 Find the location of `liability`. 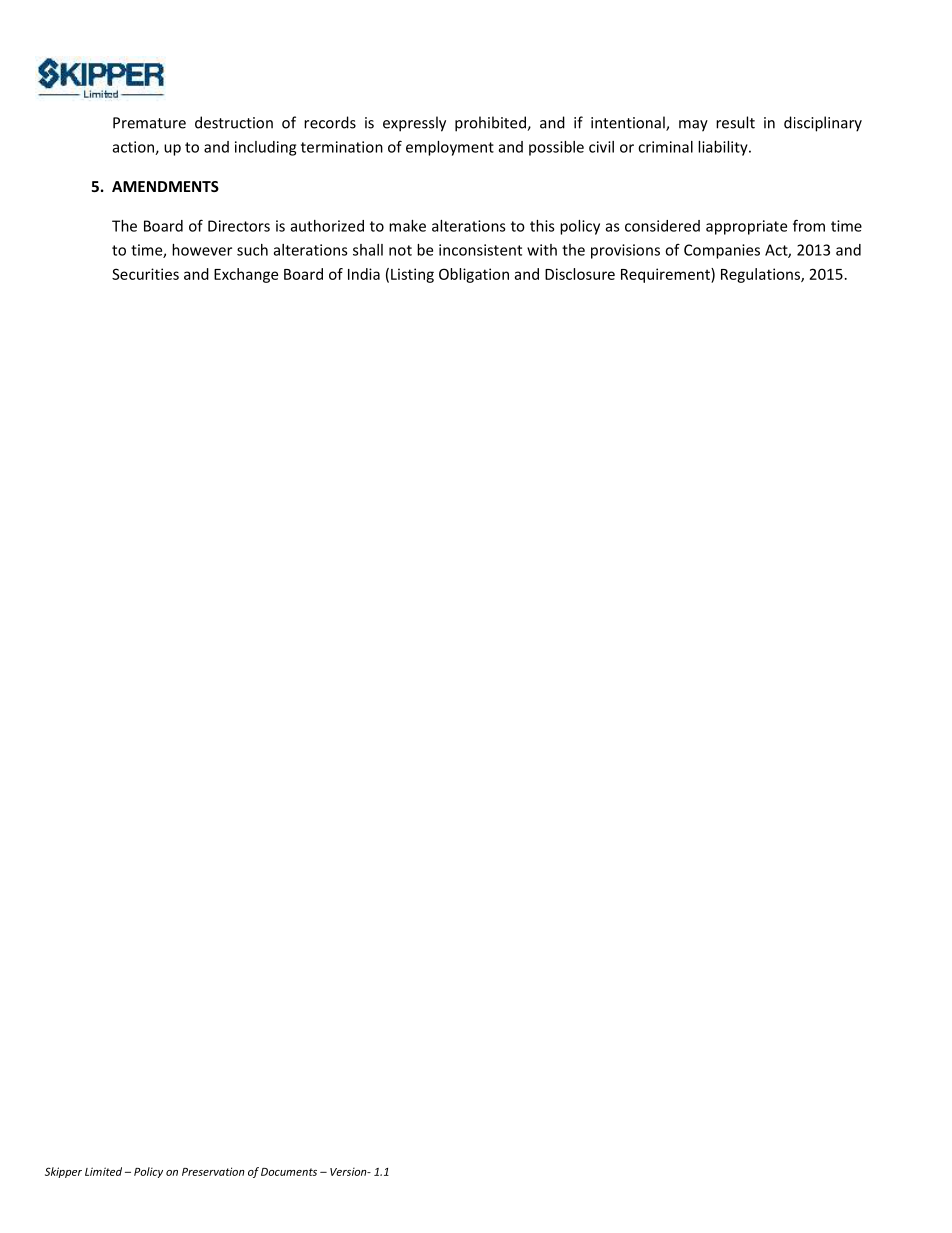

liability is located at coordinates (724, 148).
